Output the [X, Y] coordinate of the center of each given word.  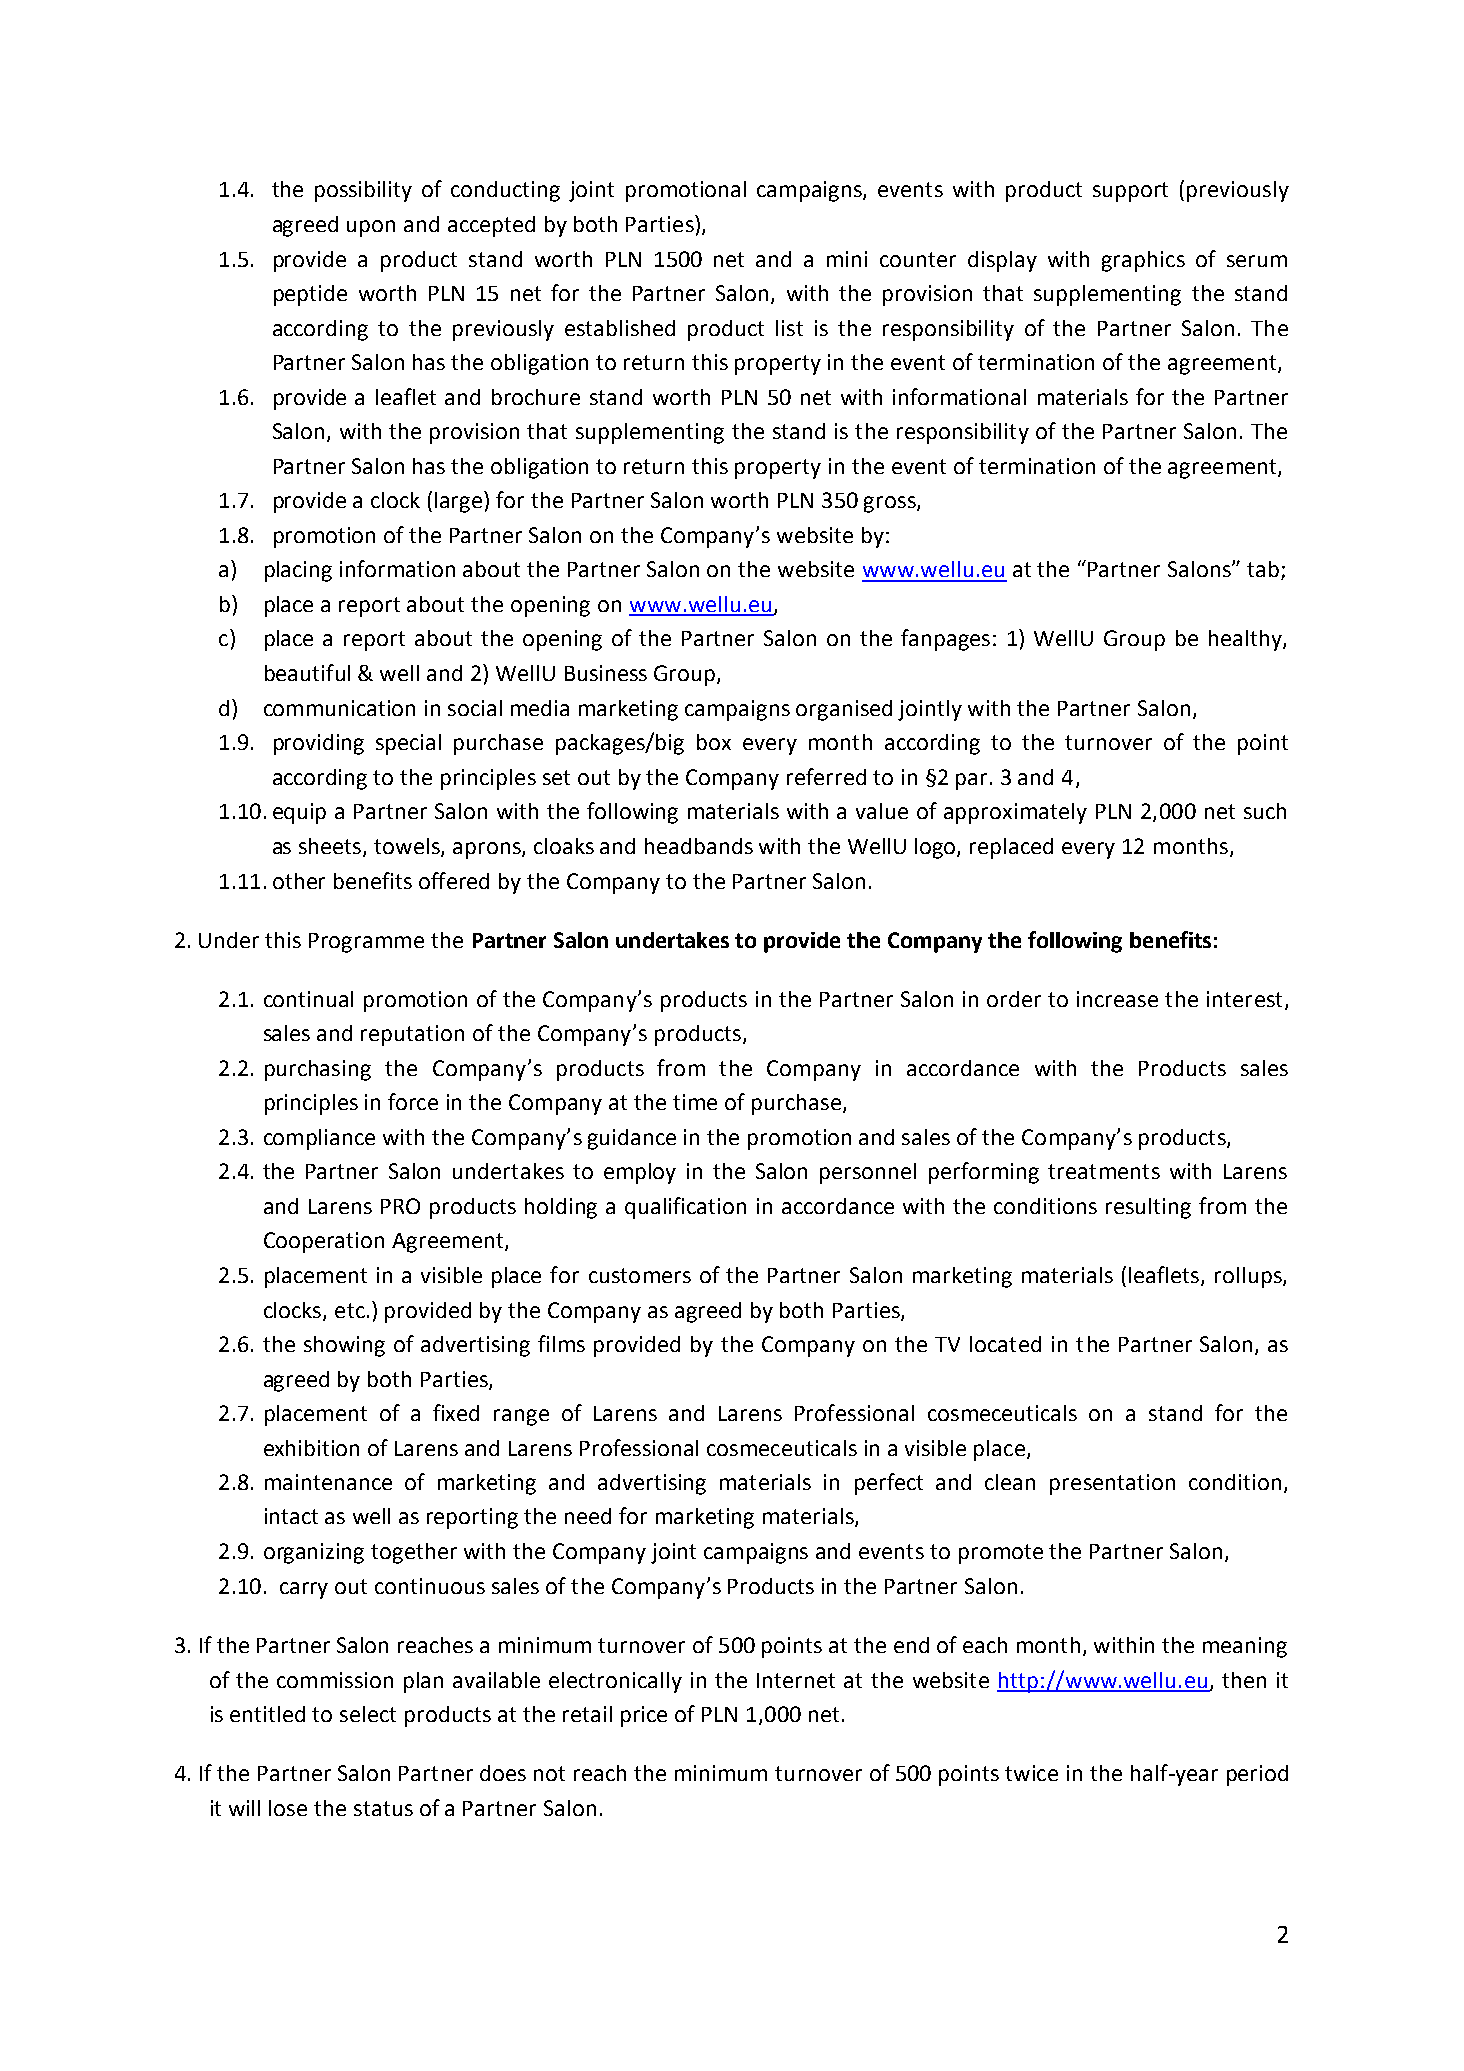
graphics [1143, 261]
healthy [1246, 640]
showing [344, 1346]
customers [640, 1275]
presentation [1112, 1484]
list [789, 328]
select [368, 1714]
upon [371, 228]
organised [844, 710]
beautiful [307, 672]
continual [308, 999]
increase [1117, 999]
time [695, 1102]
